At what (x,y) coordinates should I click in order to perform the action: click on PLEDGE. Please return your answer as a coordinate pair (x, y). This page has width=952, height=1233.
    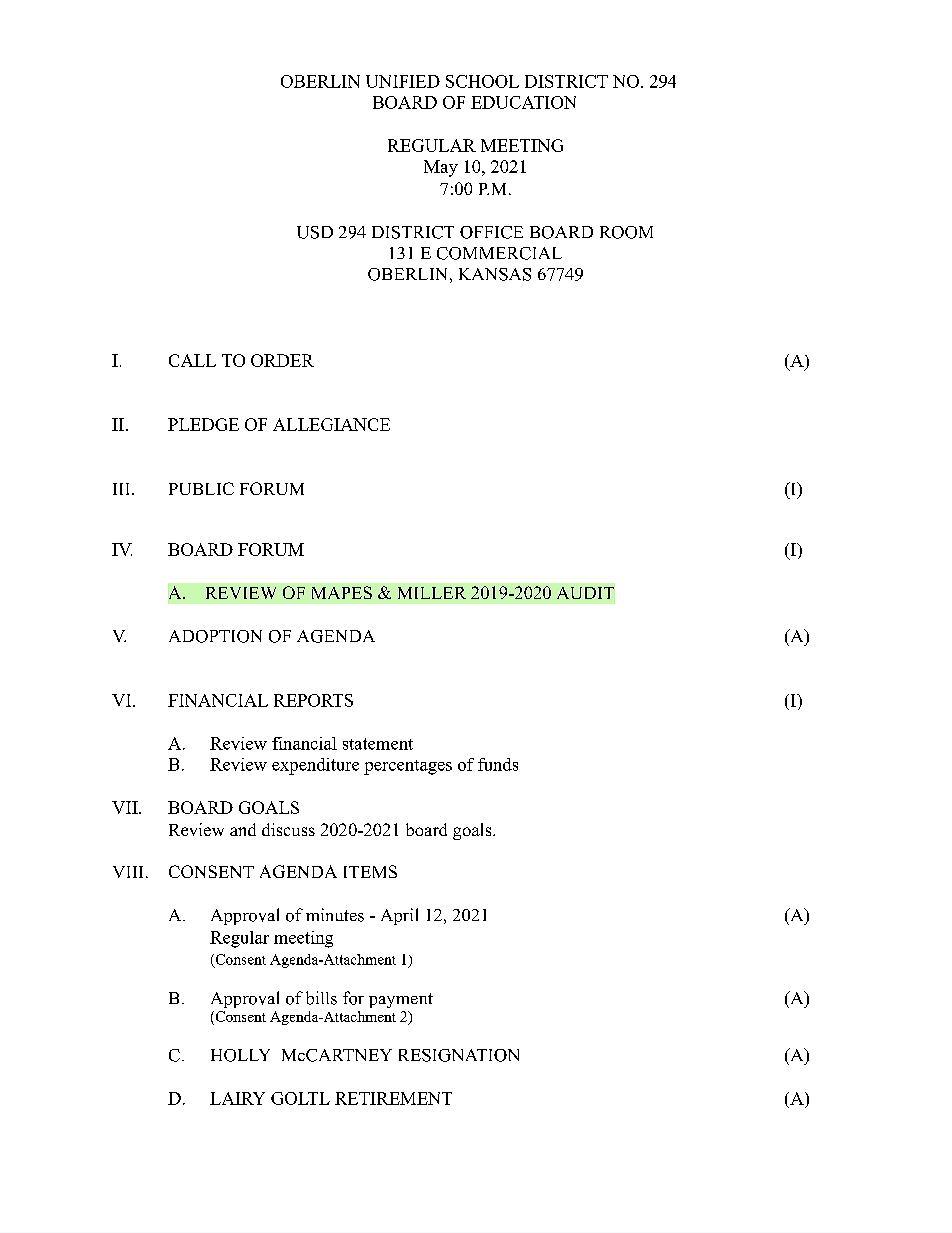
    Looking at the image, I should click on (203, 424).
